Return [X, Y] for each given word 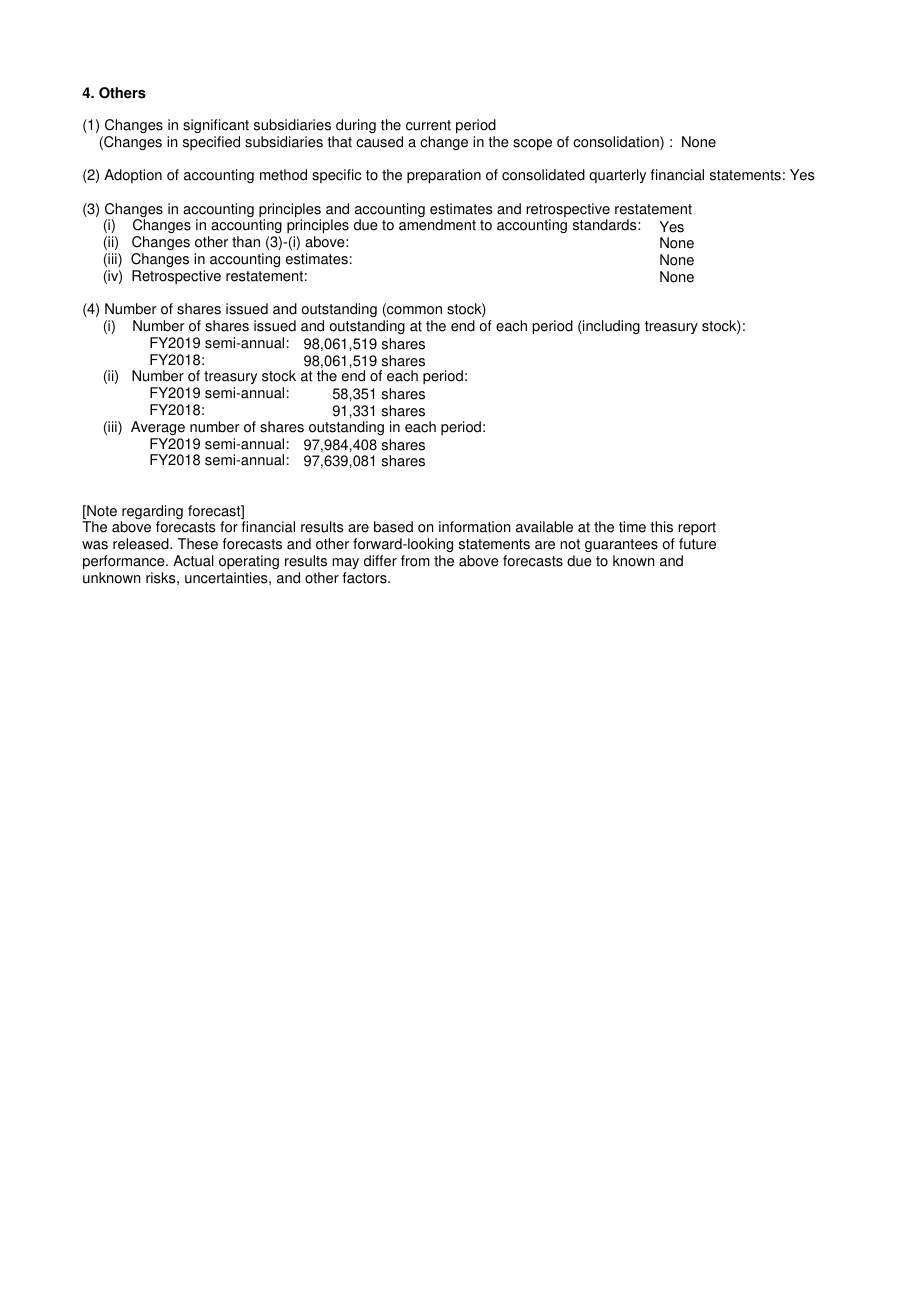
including [610, 327]
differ [380, 561]
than [246, 242]
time [632, 527]
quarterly [617, 176]
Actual [193, 561]
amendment [437, 225]
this [661, 527]
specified [211, 143]
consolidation [617, 143]
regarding [152, 513]
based [393, 527]
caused [379, 142]
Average [158, 428]
